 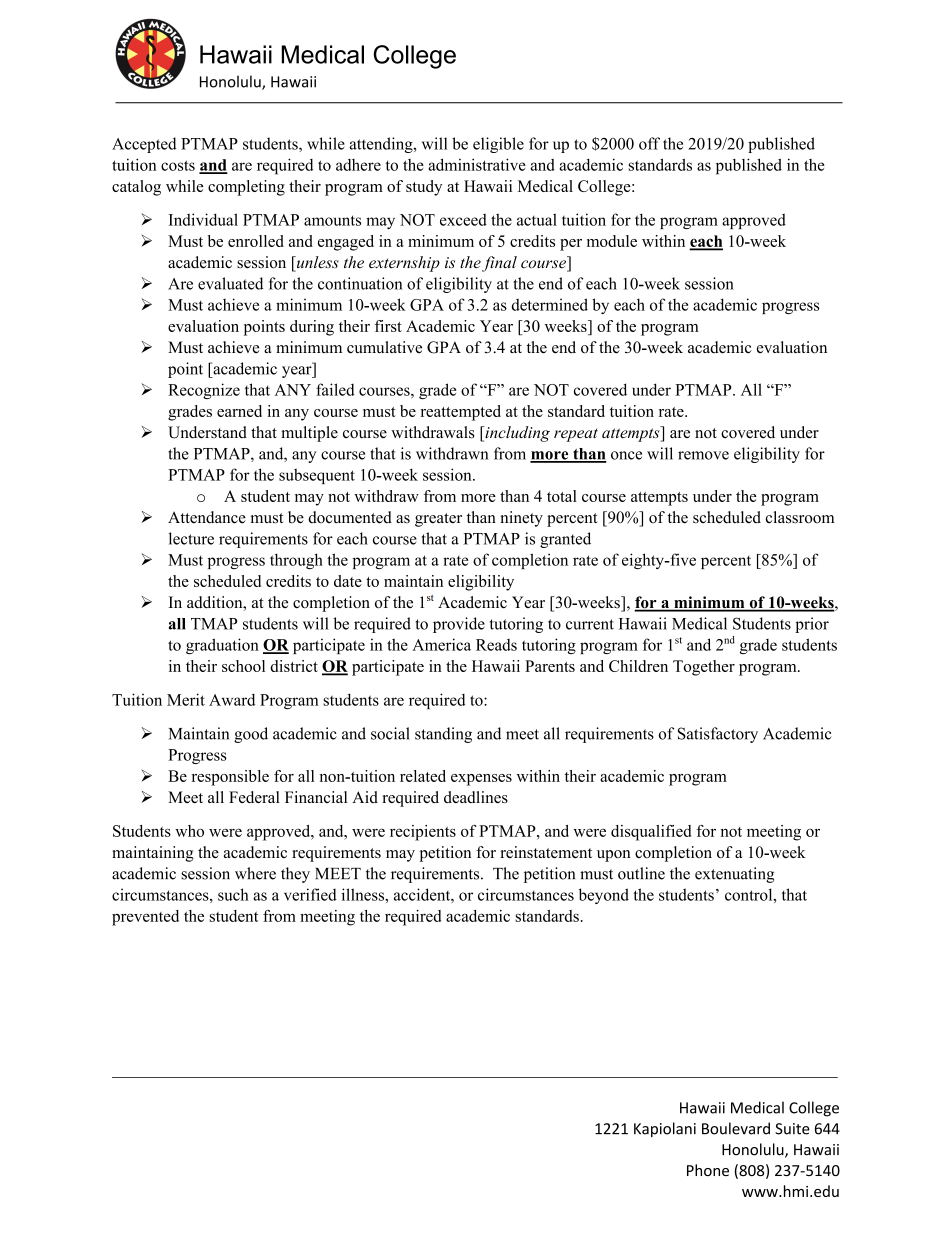 I want to click on reinstatement, so click(x=546, y=852).
